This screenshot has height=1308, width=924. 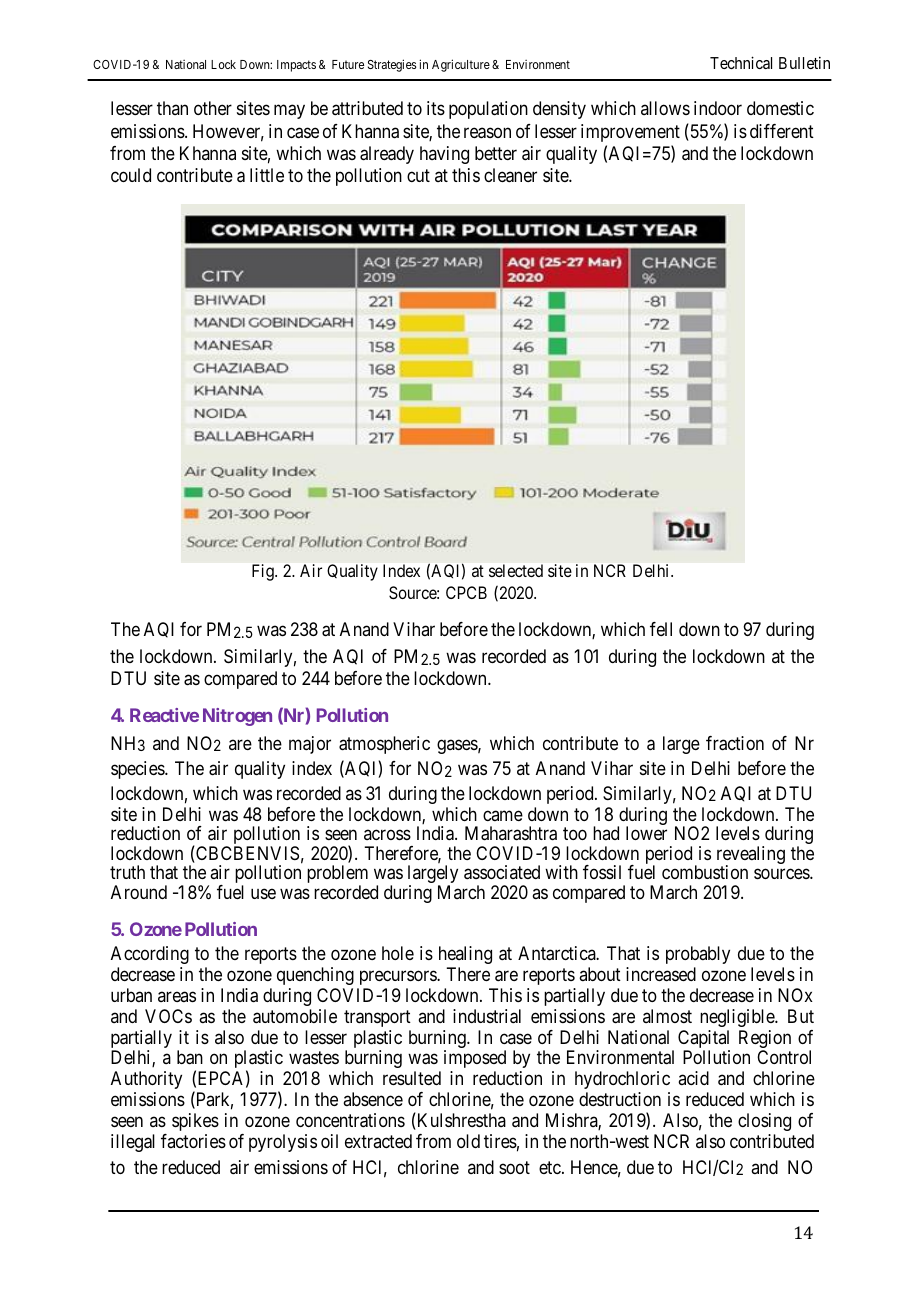 What do you see at coordinates (264, 572) in the screenshot?
I see `Fig` at bounding box center [264, 572].
